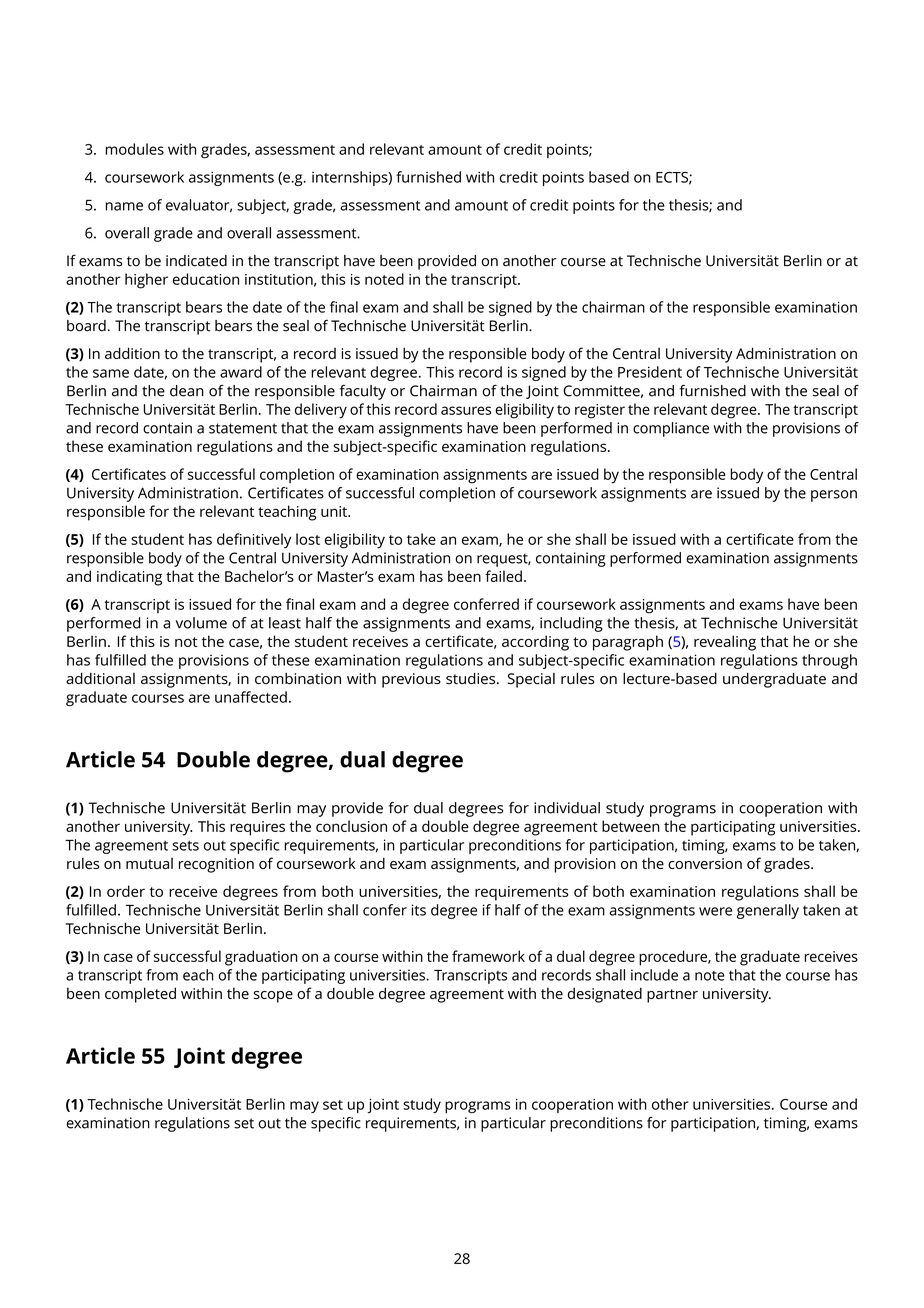  What do you see at coordinates (187, 391) in the screenshot?
I see `dean` at bounding box center [187, 391].
